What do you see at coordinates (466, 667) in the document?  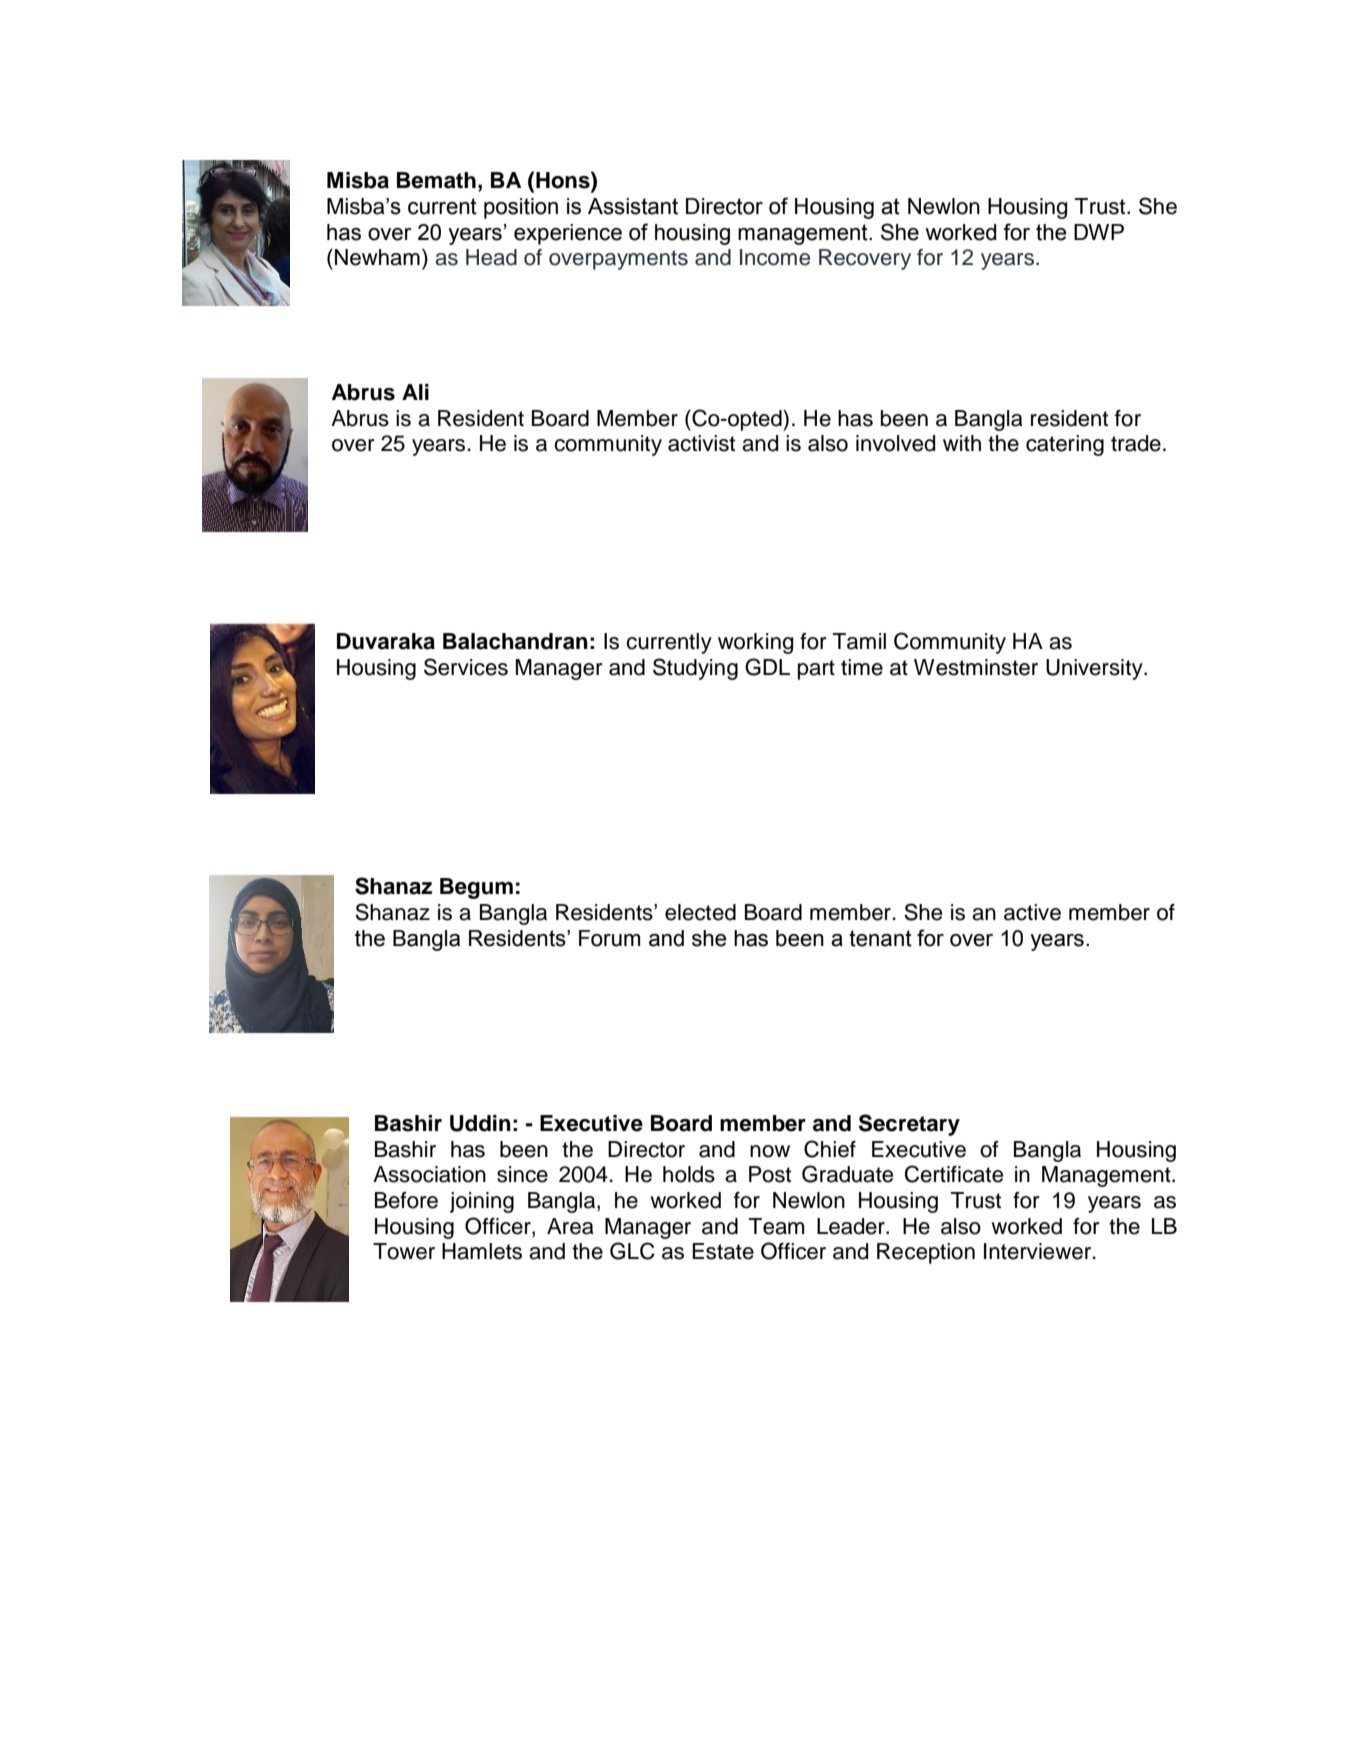 I see `Services` at bounding box center [466, 667].
